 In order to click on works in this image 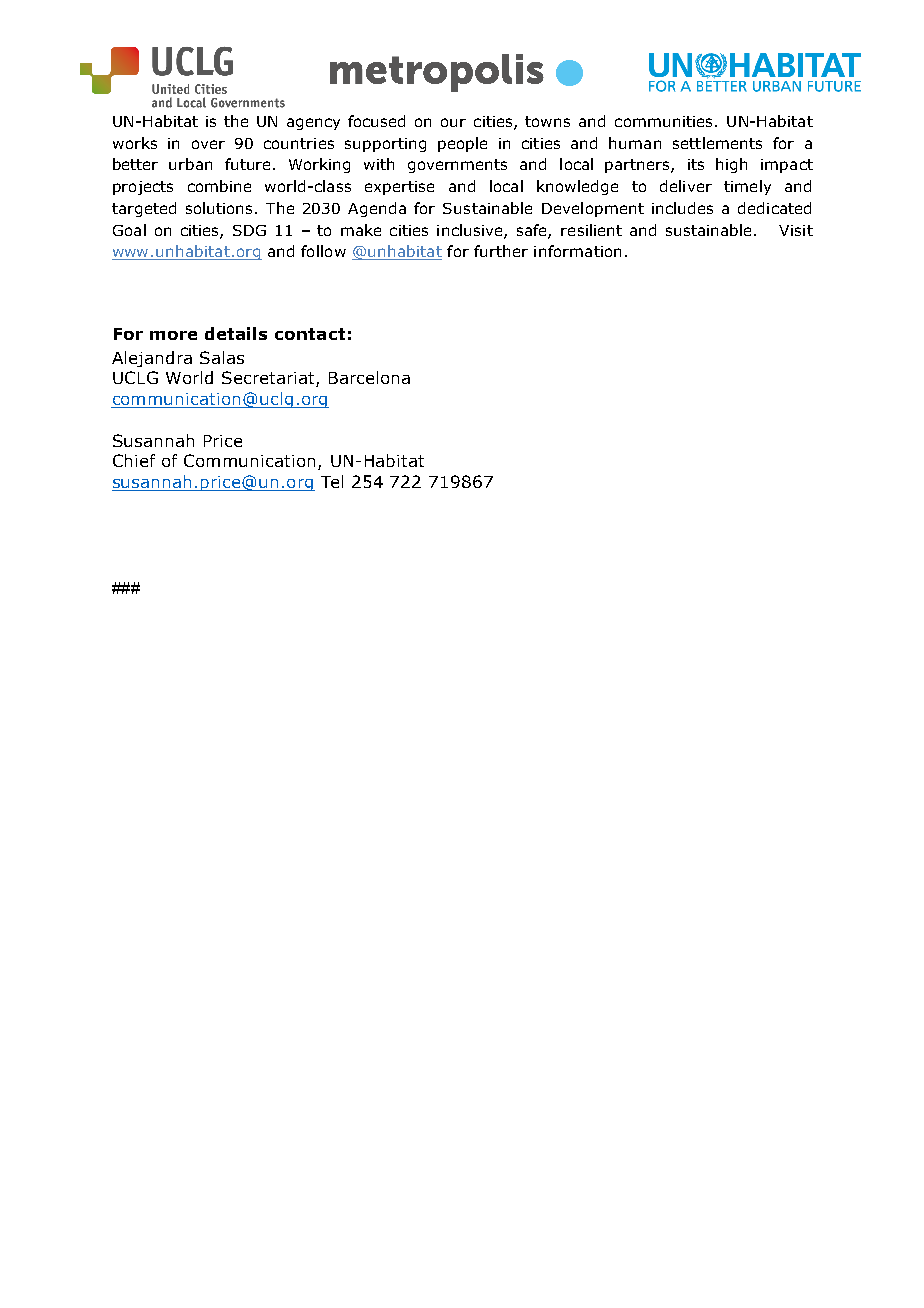, I will do `click(135, 143)`.
